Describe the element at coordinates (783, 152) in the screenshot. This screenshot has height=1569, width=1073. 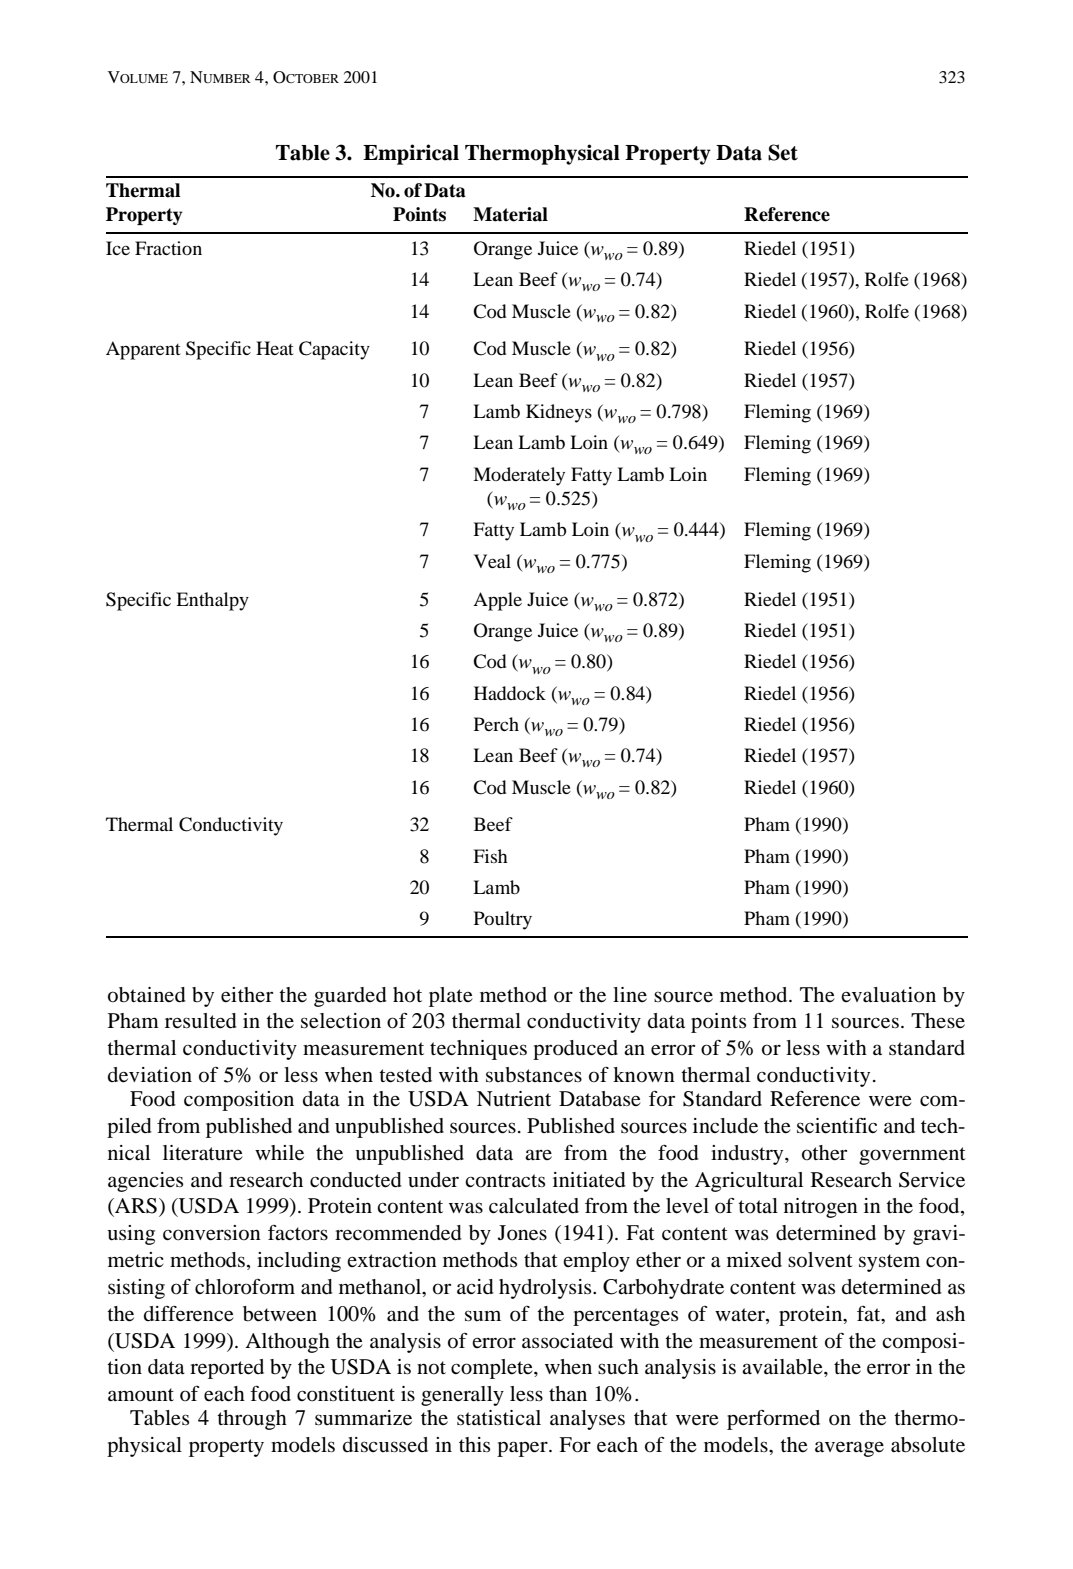
I see `Set` at that location.
